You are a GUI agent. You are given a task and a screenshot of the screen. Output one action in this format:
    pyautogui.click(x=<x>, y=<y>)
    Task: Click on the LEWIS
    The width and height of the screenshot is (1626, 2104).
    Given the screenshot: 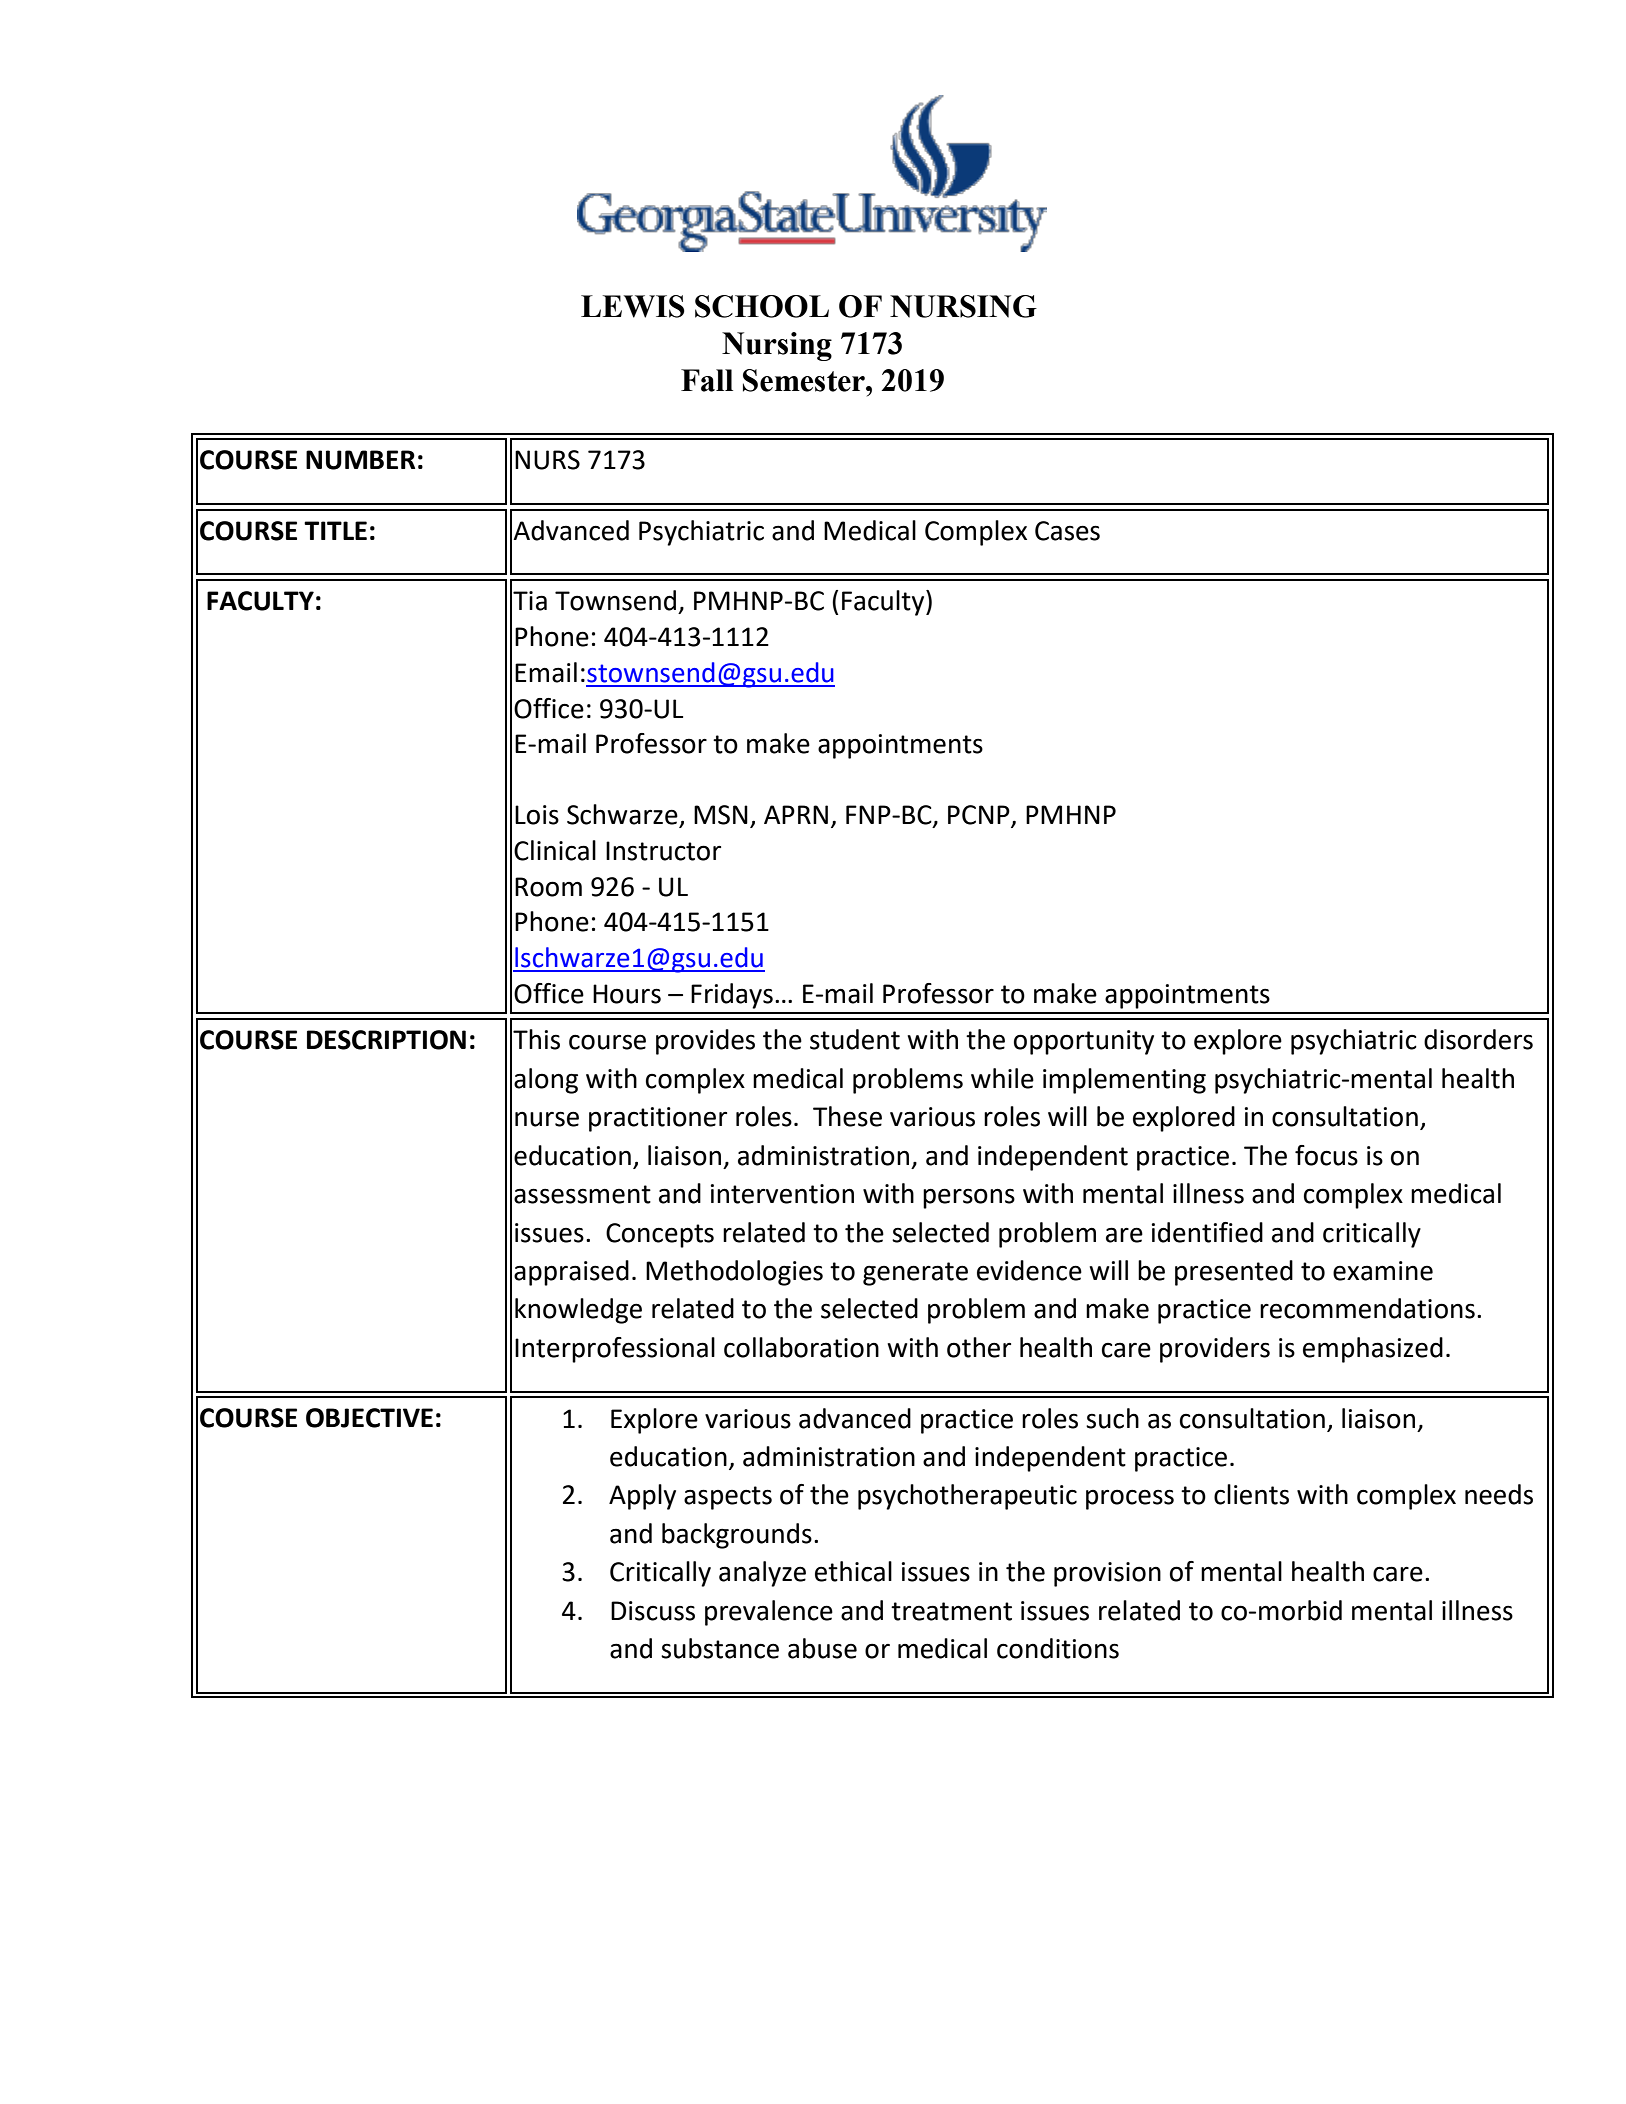 What is the action you would take?
    pyautogui.click(x=633, y=306)
